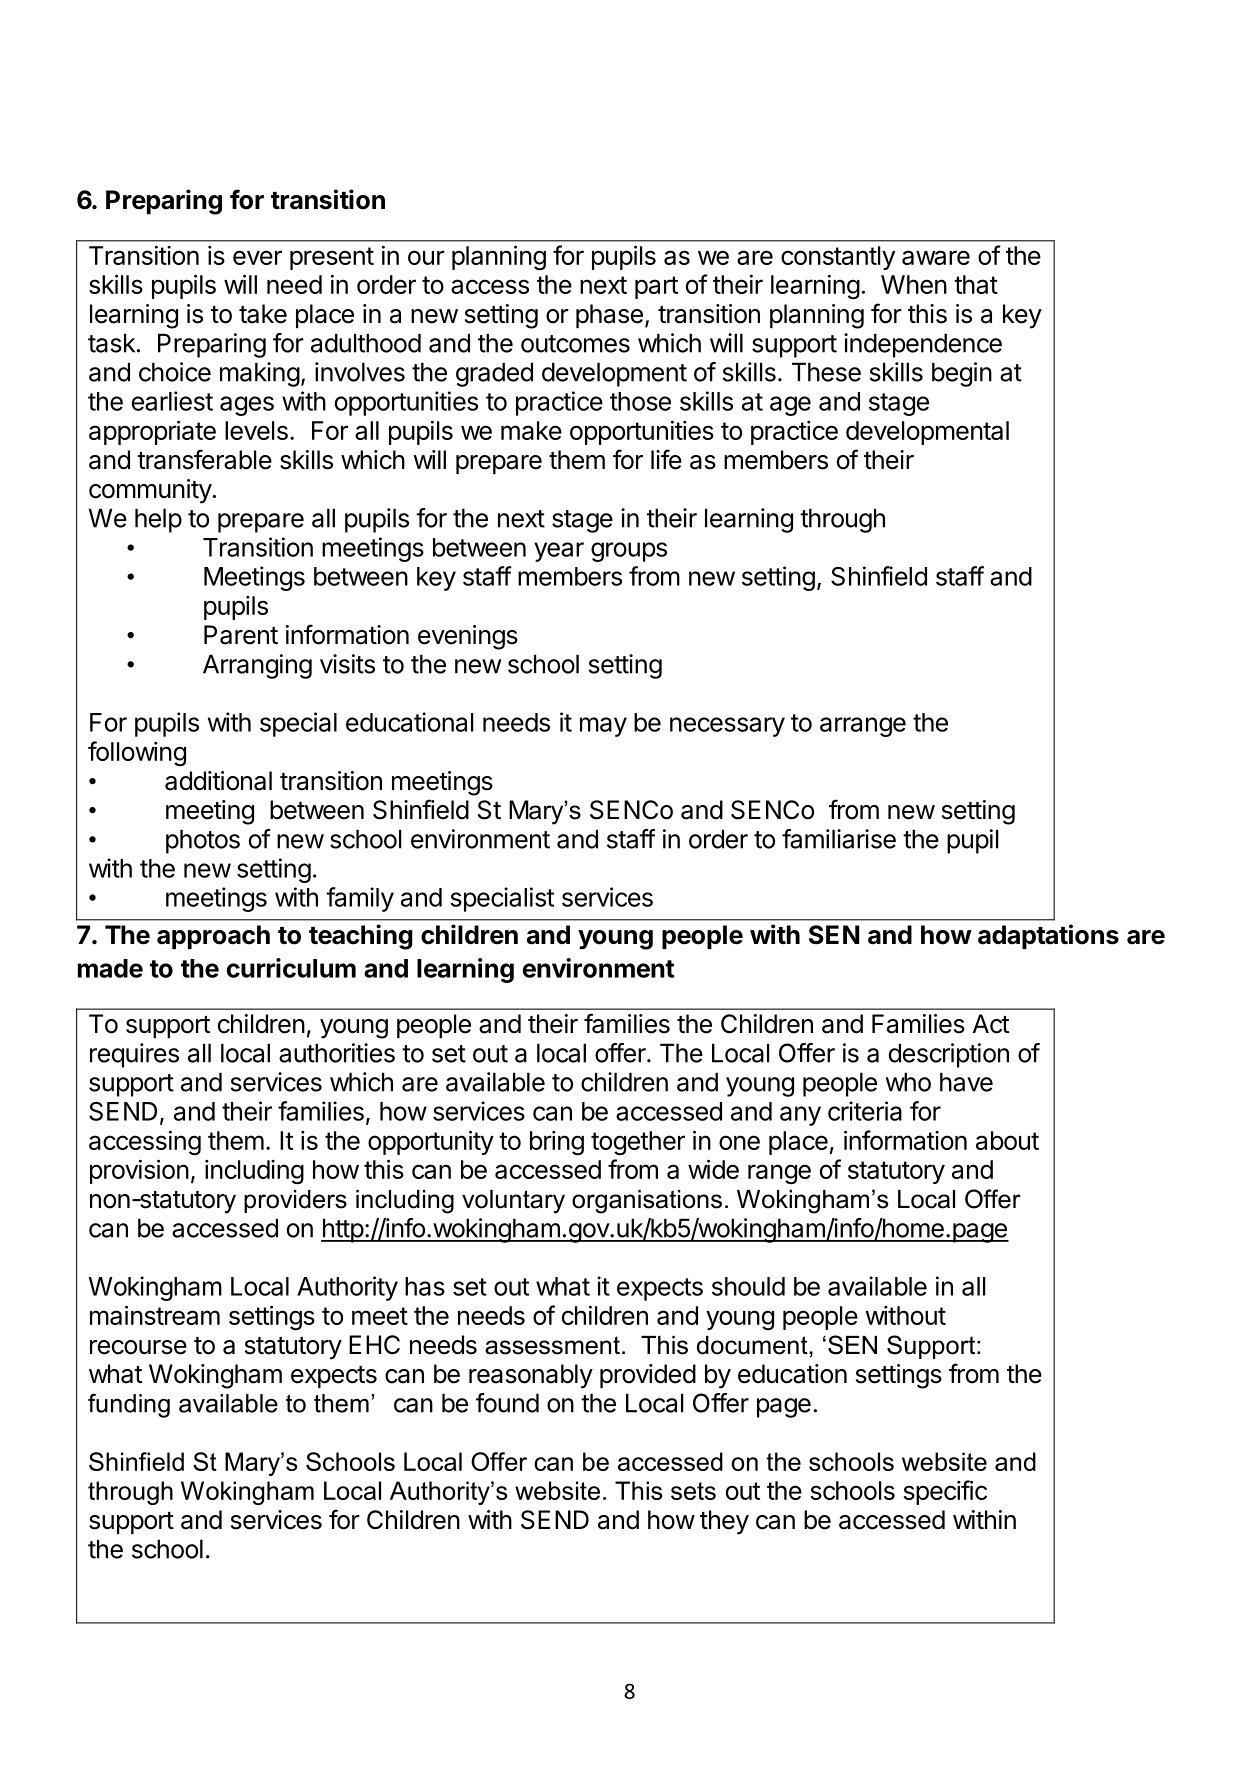 Image resolution: width=1259 pixels, height=1780 pixels. I want to click on When, so click(914, 284).
